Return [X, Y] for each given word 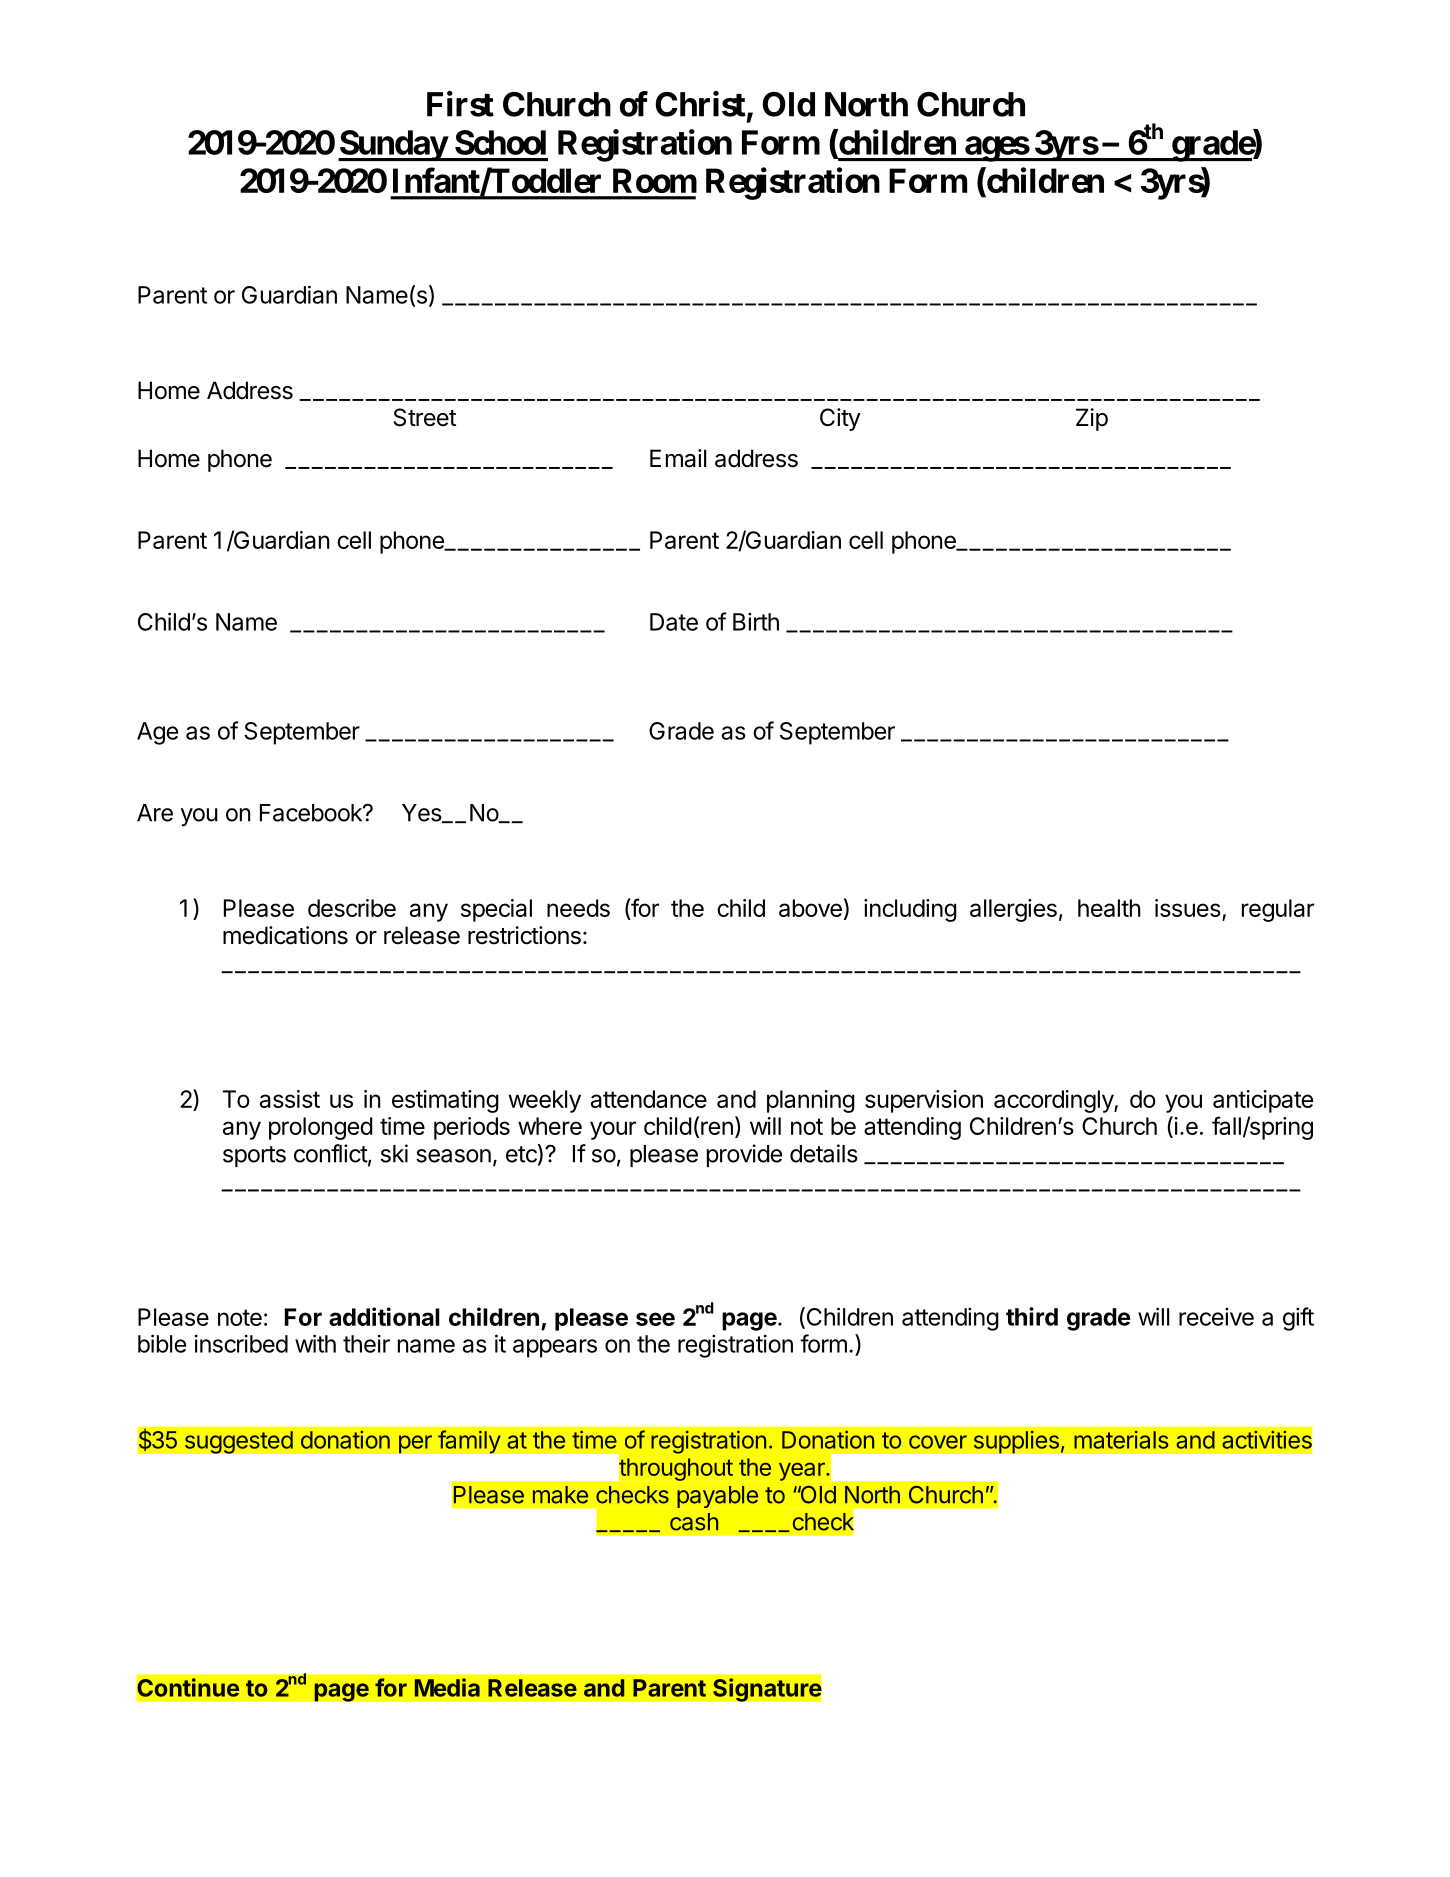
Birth [756, 622]
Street [425, 417]
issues [1188, 908]
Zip [1092, 419]
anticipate [1263, 1101]
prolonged [321, 1128]
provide [744, 1155]
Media [447, 1687]
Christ [700, 104]
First [460, 104]
